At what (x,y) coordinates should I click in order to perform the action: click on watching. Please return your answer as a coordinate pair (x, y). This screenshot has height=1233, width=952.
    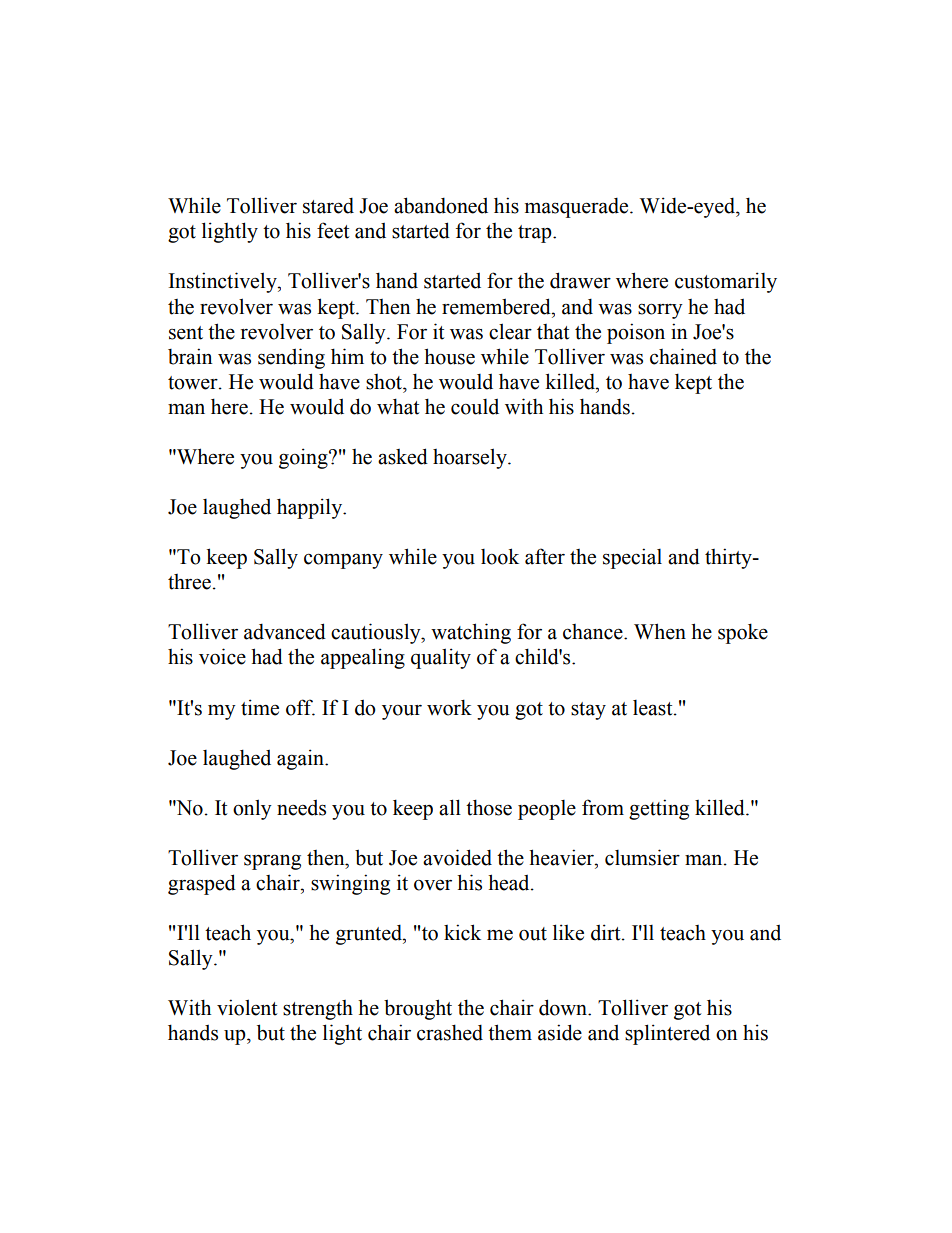
    Looking at the image, I should click on (471, 633).
